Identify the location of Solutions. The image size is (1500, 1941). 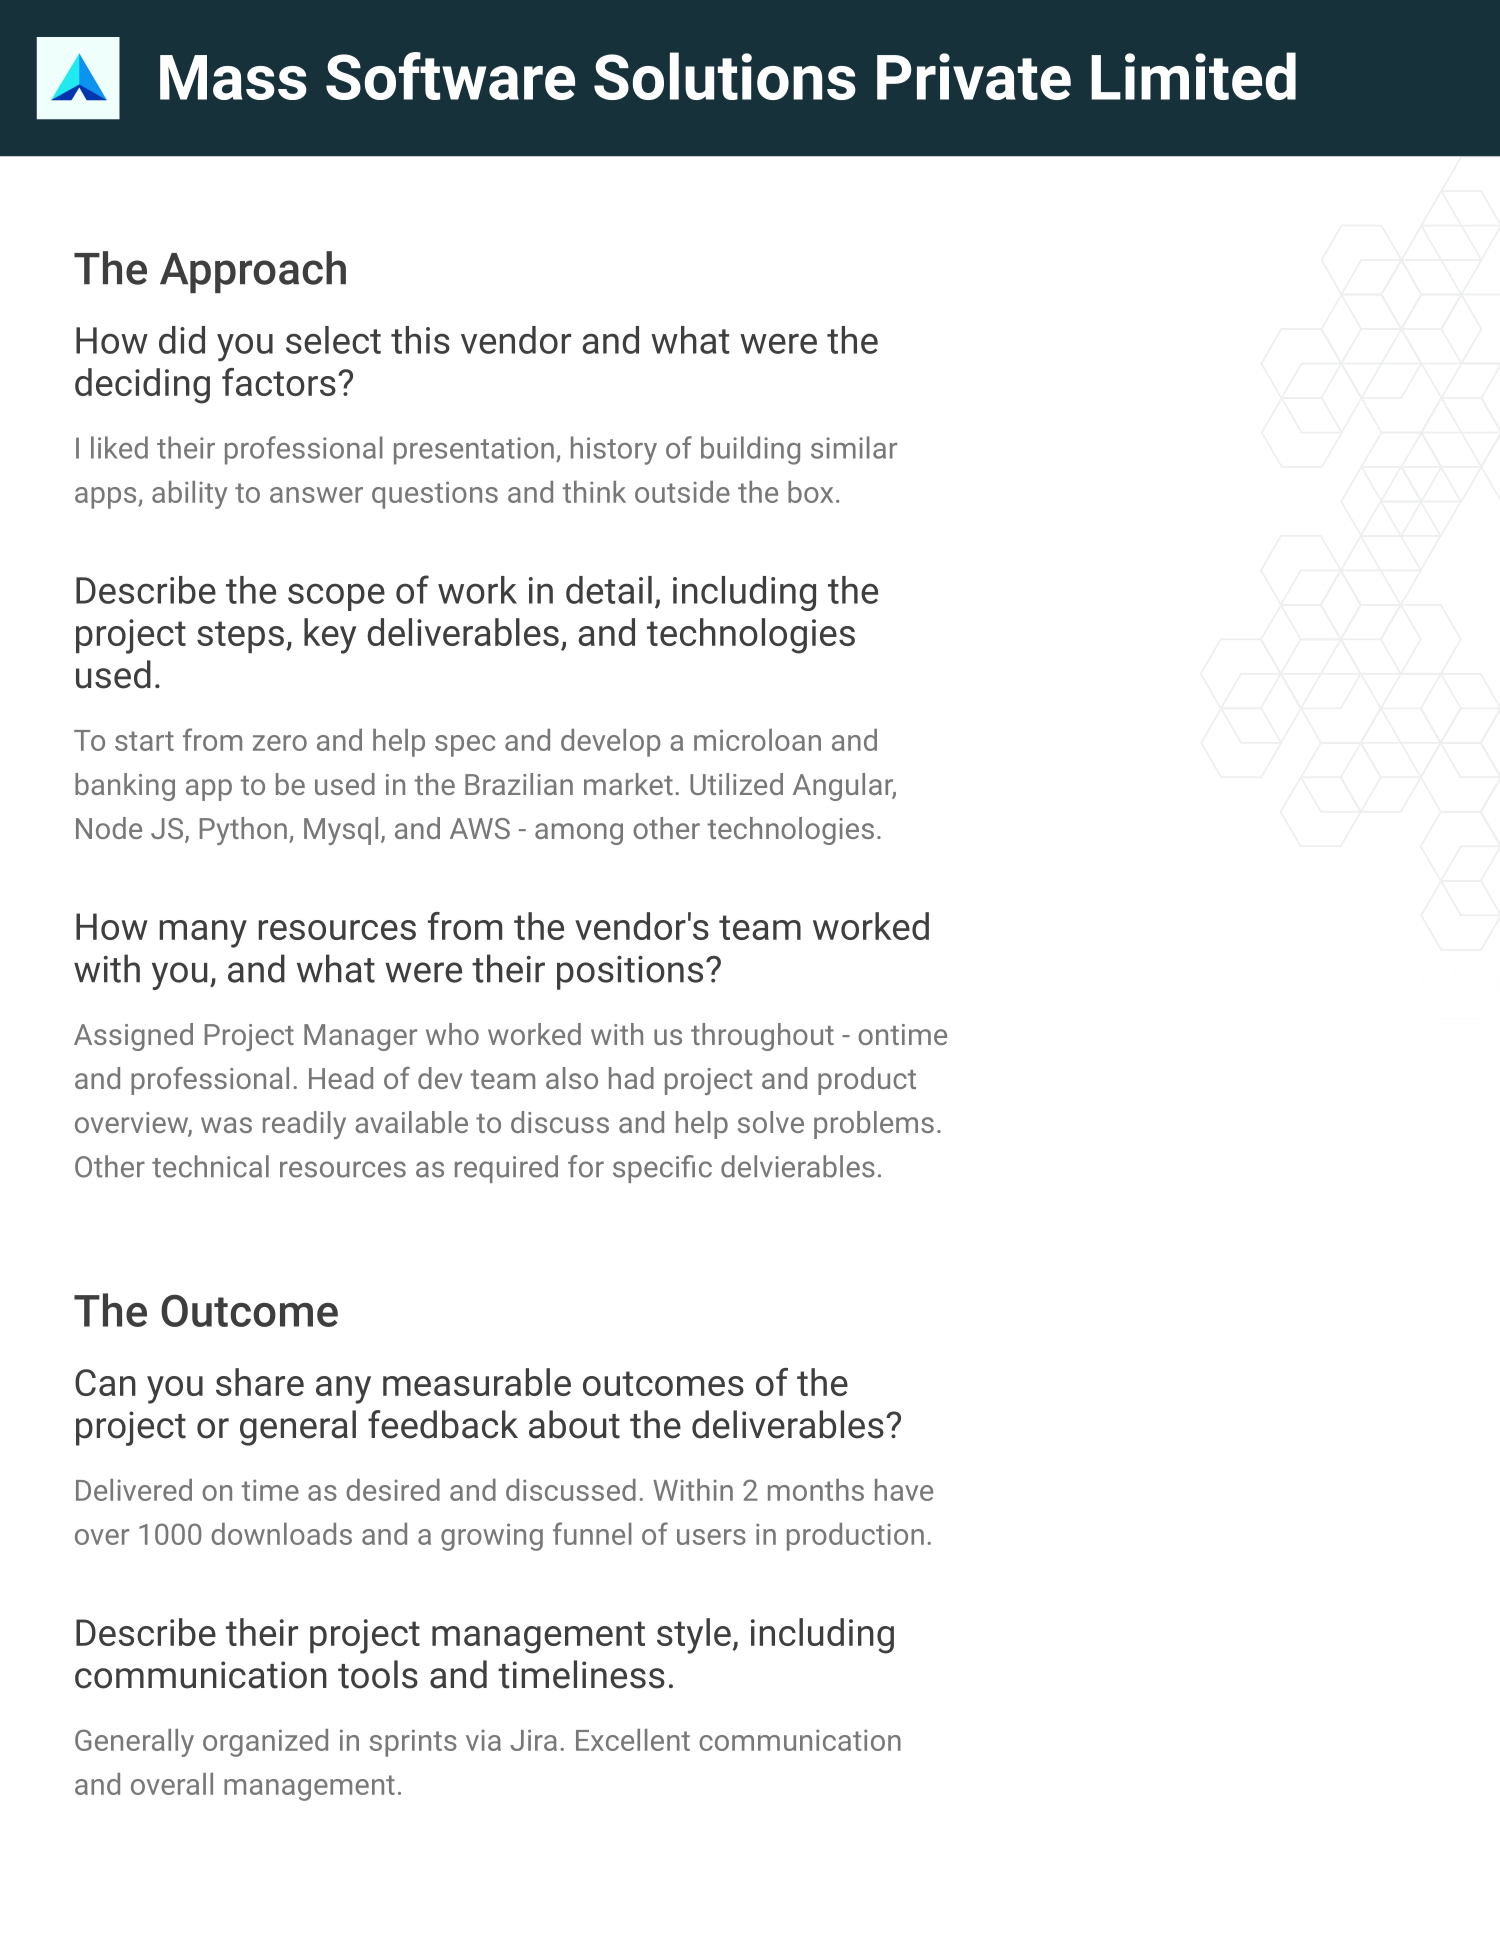
(725, 76).
